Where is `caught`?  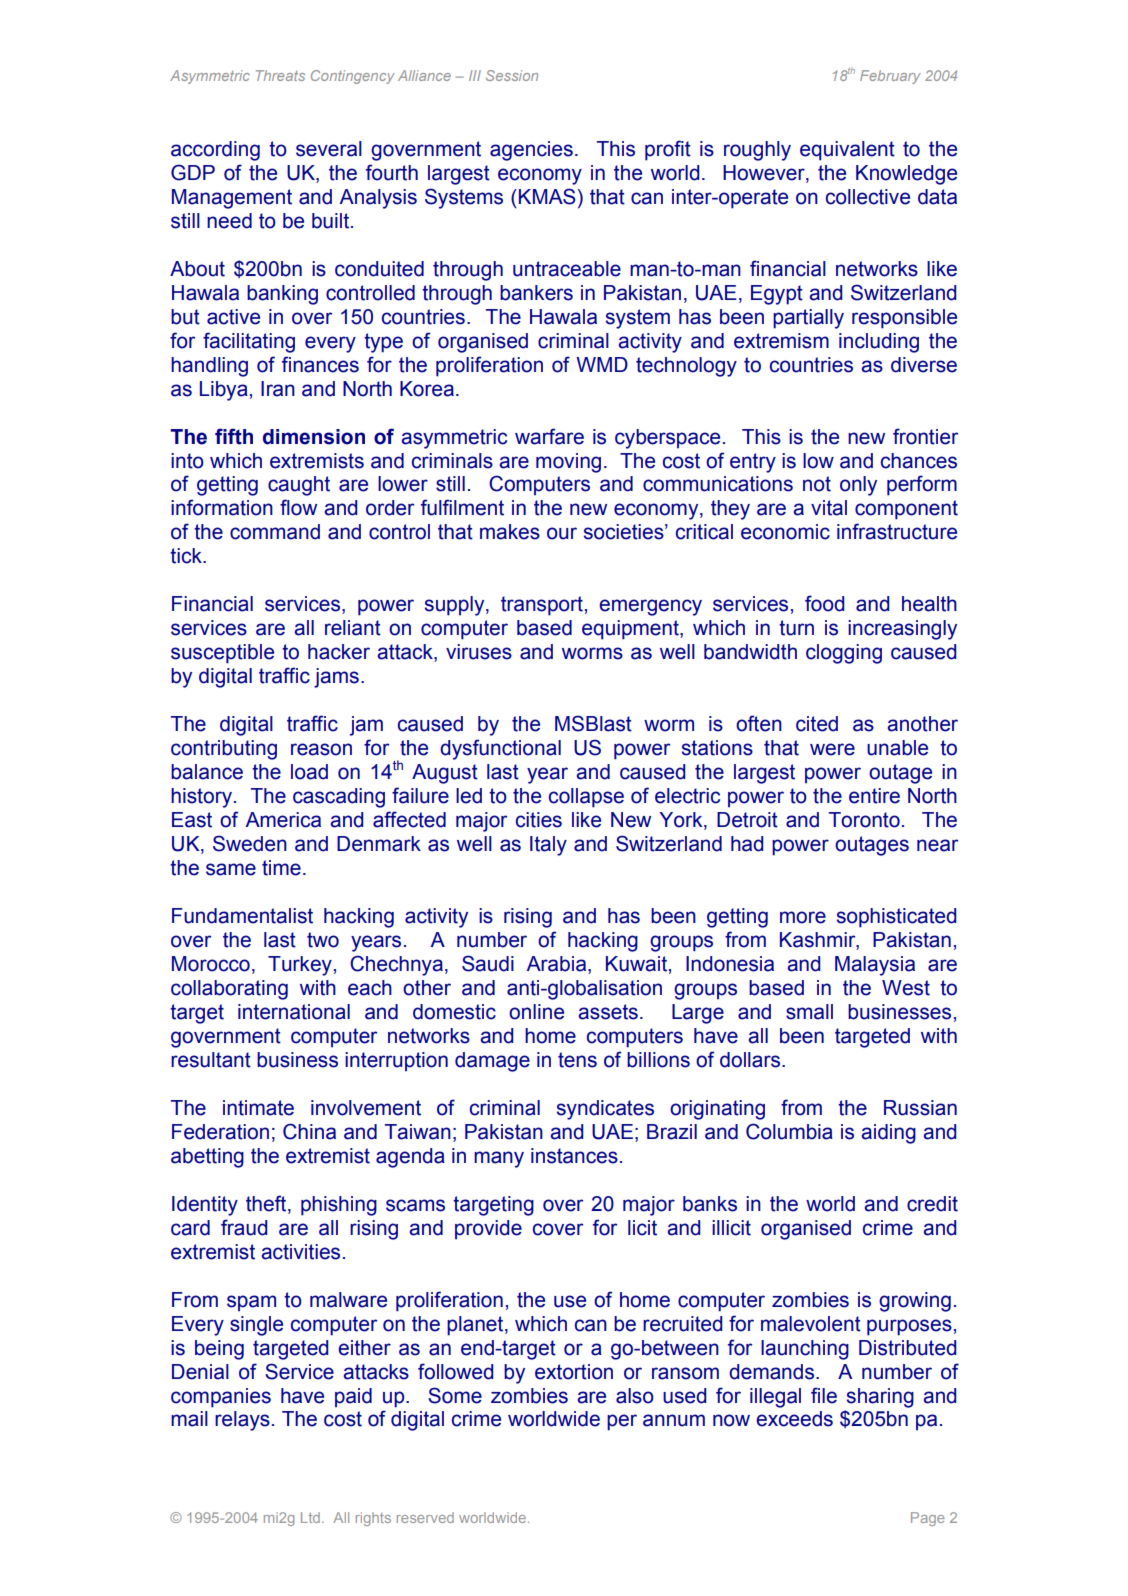 caught is located at coordinates (299, 486).
